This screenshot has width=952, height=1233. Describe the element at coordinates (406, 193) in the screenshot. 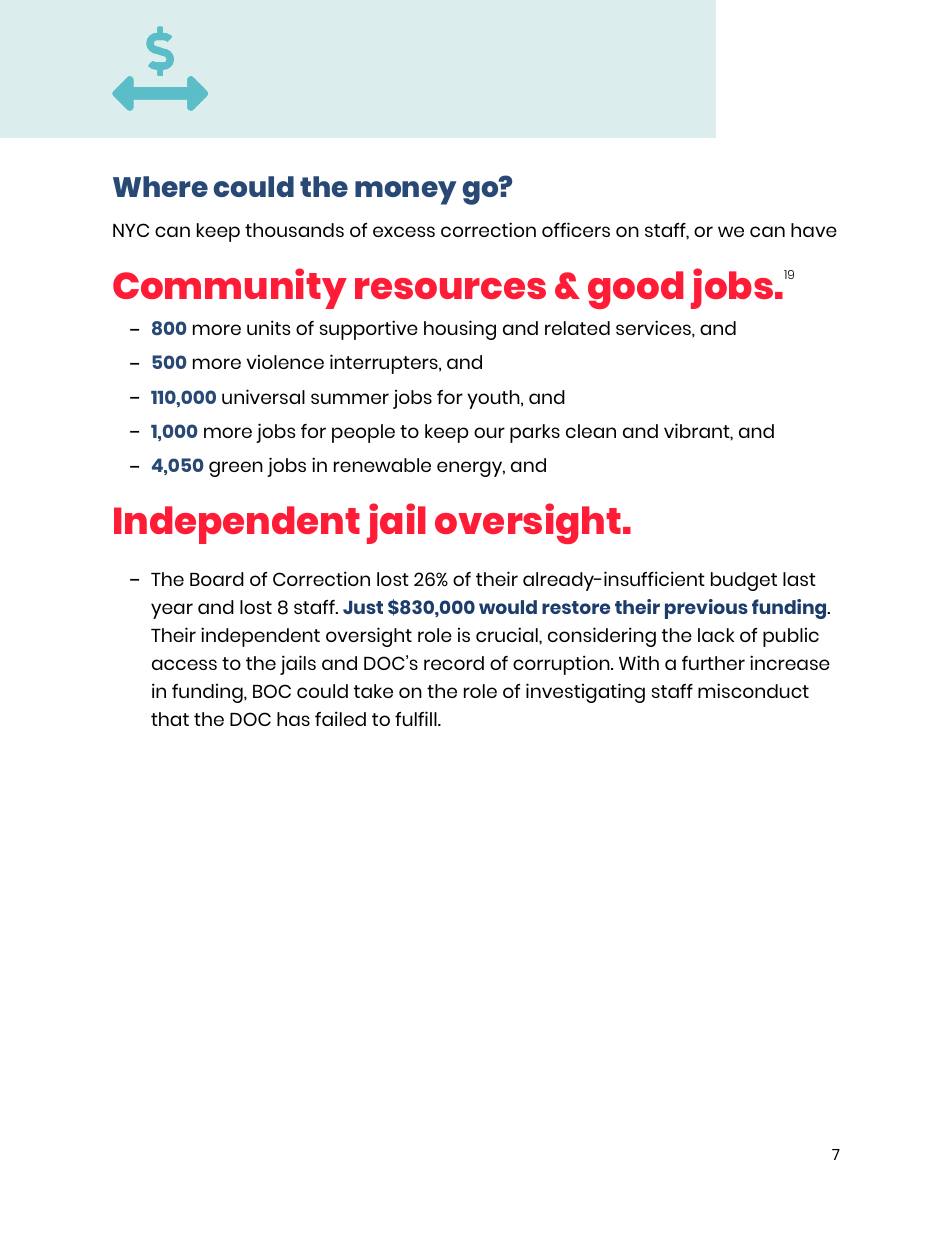

I see `money` at that location.
